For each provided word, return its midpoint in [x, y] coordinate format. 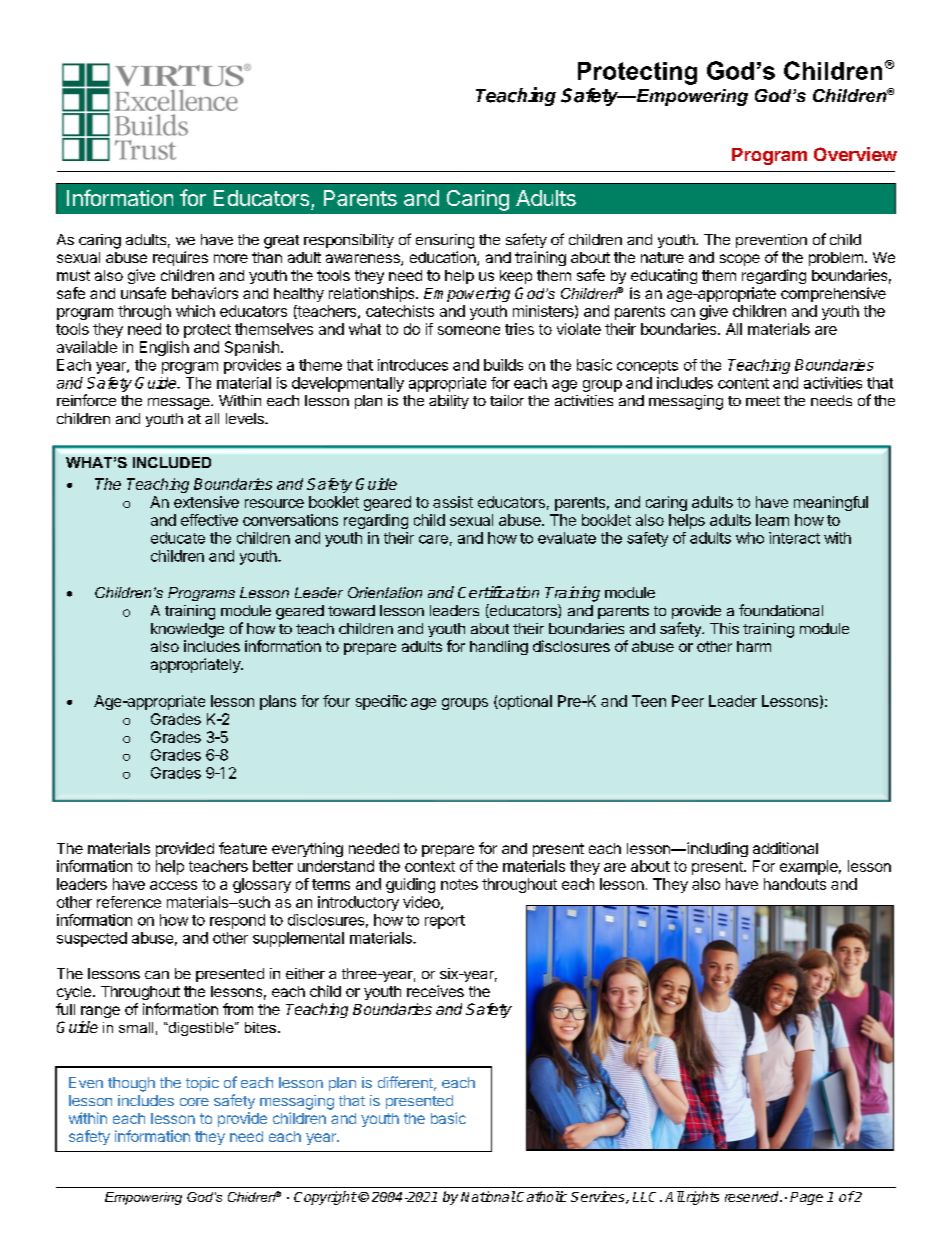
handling [499, 647]
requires [180, 258]
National [488, 1196]
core [194, 1102]
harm [754, 646]
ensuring [445, 241]
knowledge [187, 630]
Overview [855, 154]
